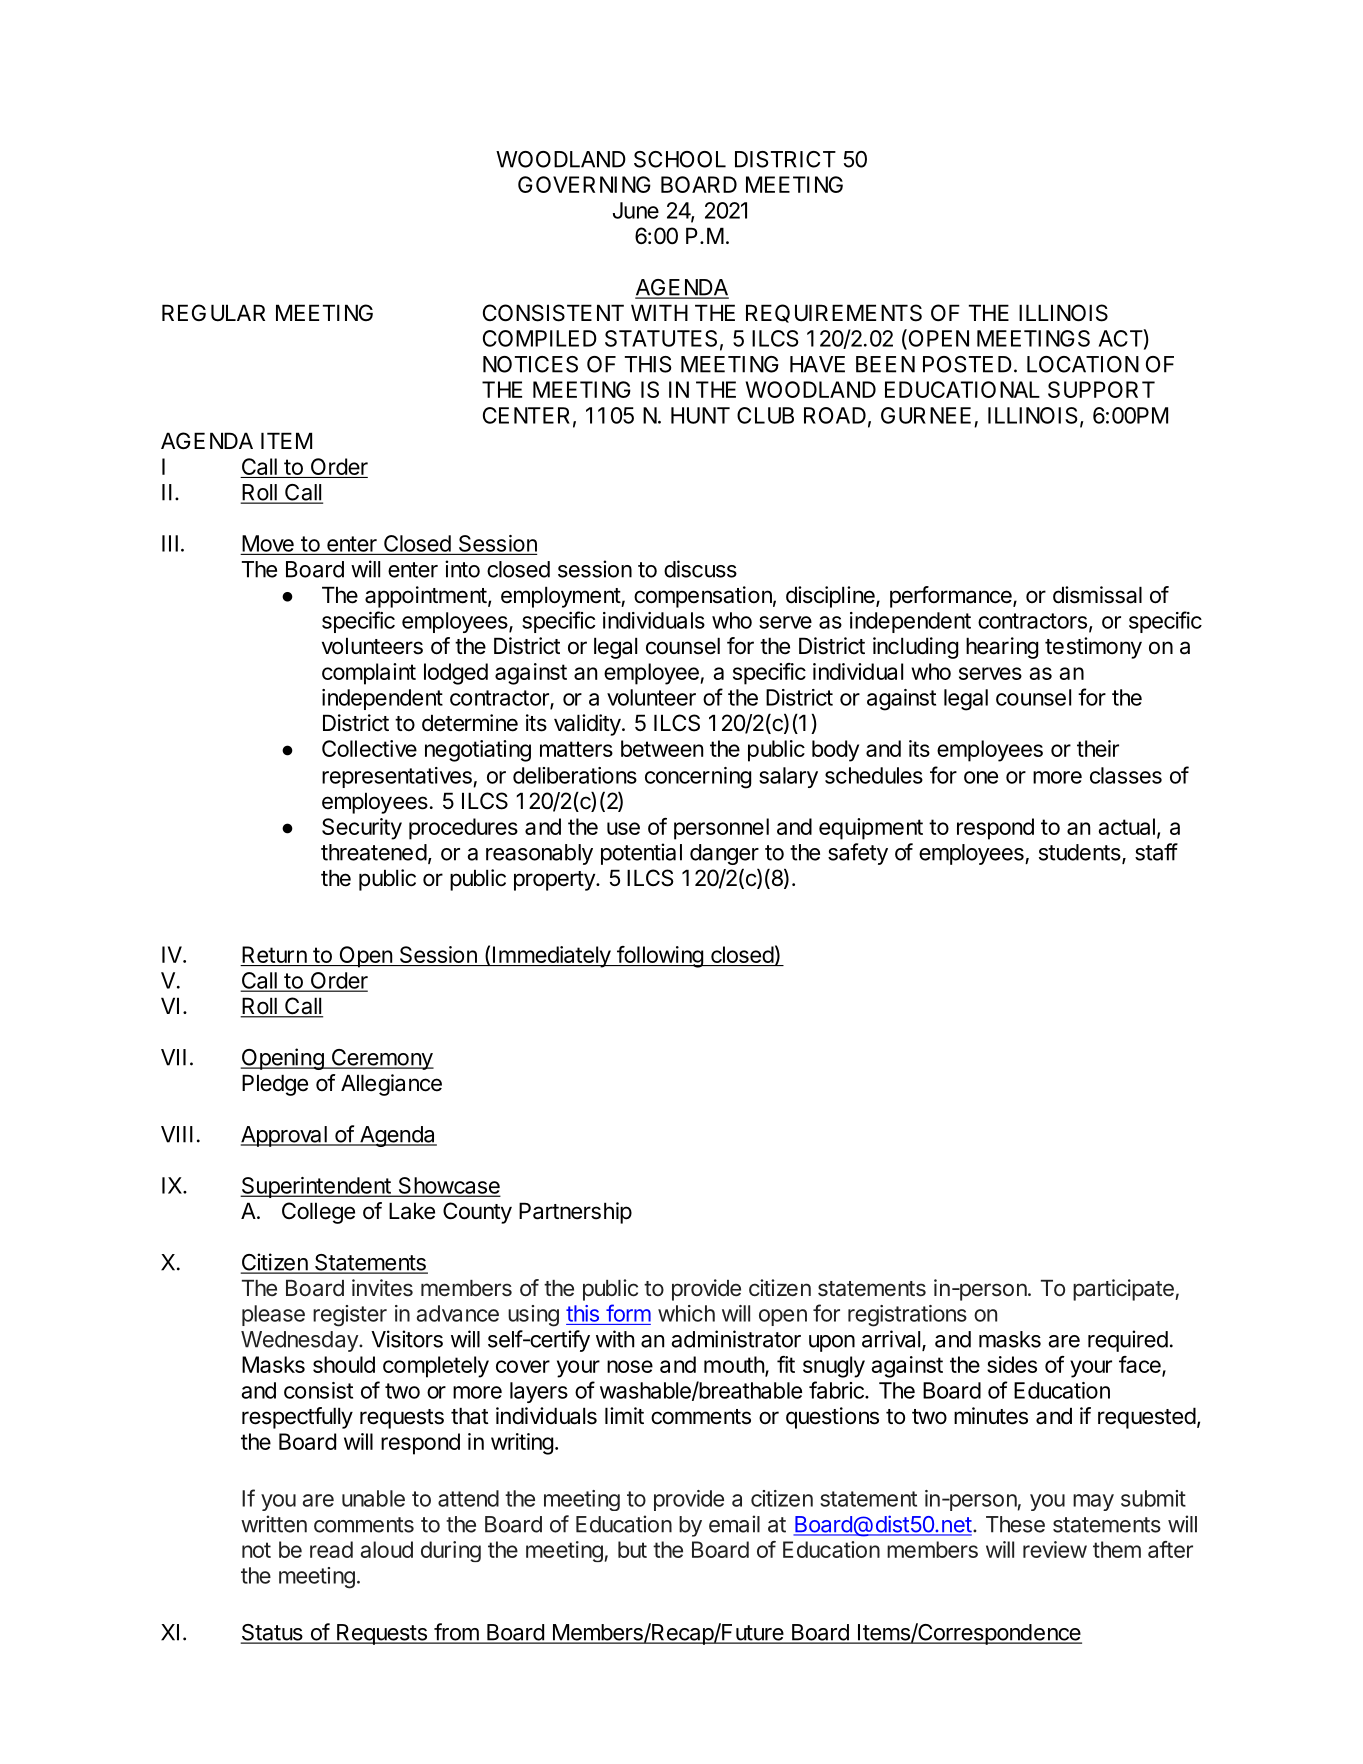 Image resolution: width=1363 pixels, height=1764 pixels. What do you see at coordinates (1124, 1290) in the image?
I see `participate` at bounding box center [1124, 1290].
